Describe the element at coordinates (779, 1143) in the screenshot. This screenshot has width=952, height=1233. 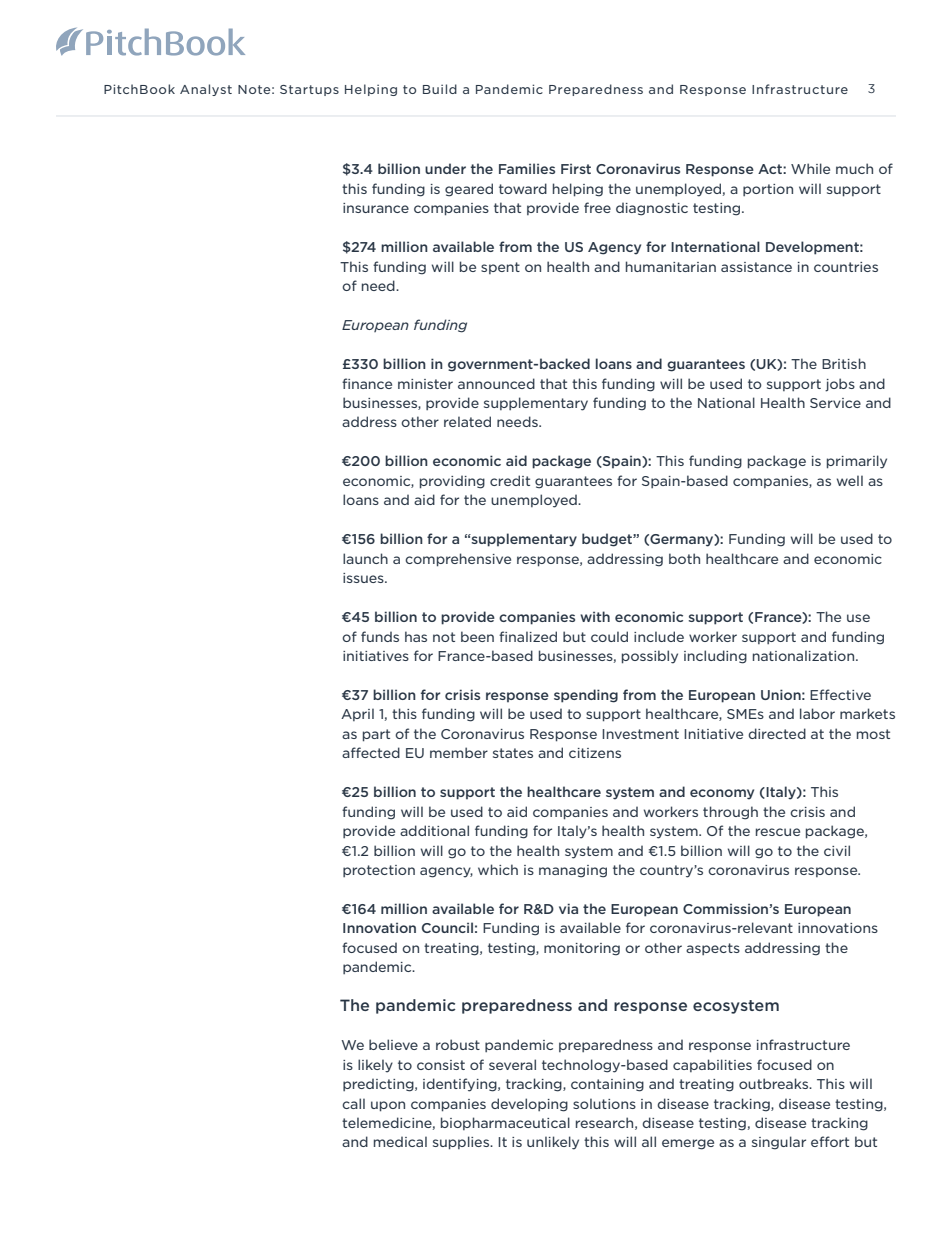
I see `singular` at that location.
